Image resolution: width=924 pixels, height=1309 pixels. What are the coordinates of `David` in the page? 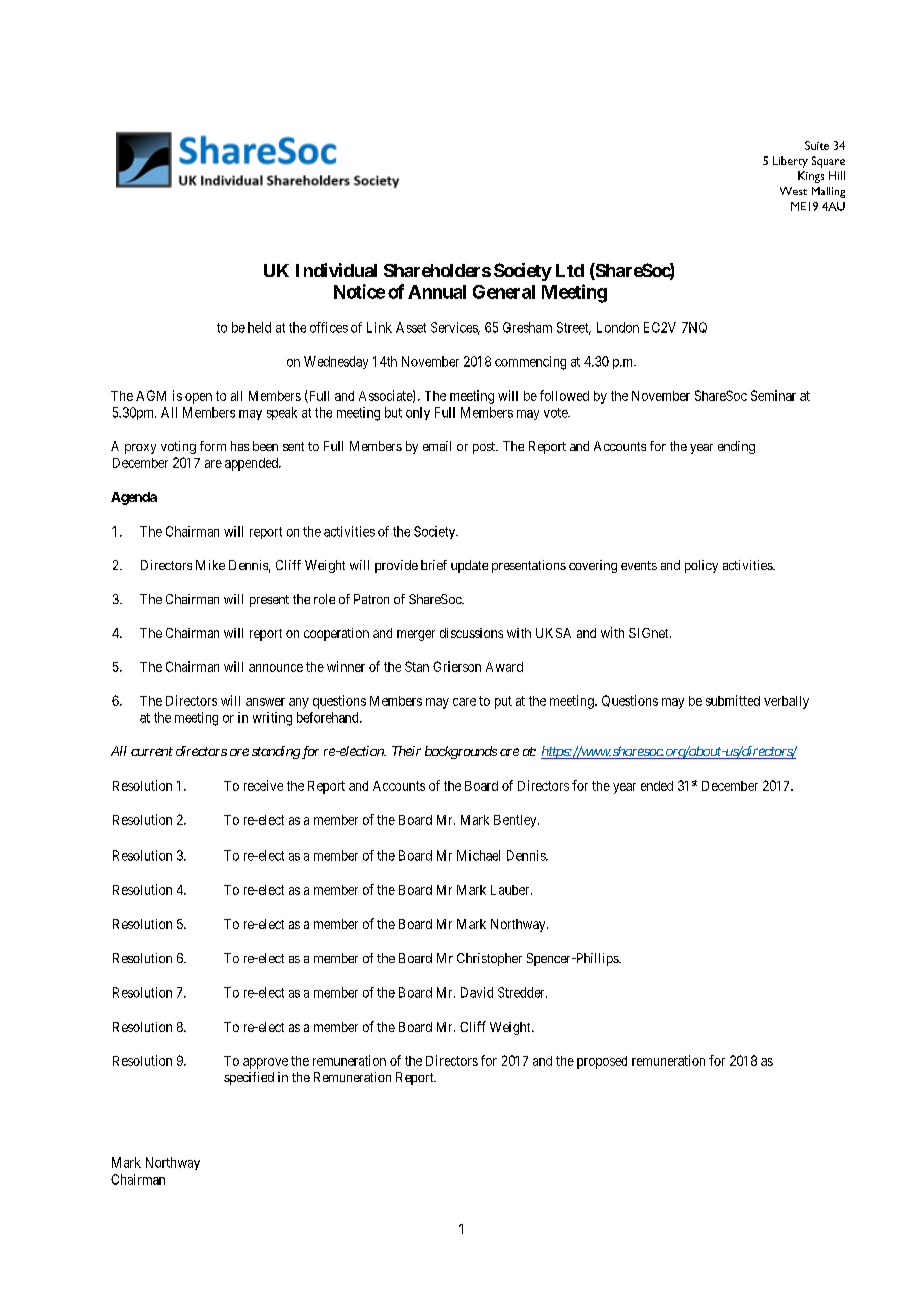 It's located at (477, 992).
